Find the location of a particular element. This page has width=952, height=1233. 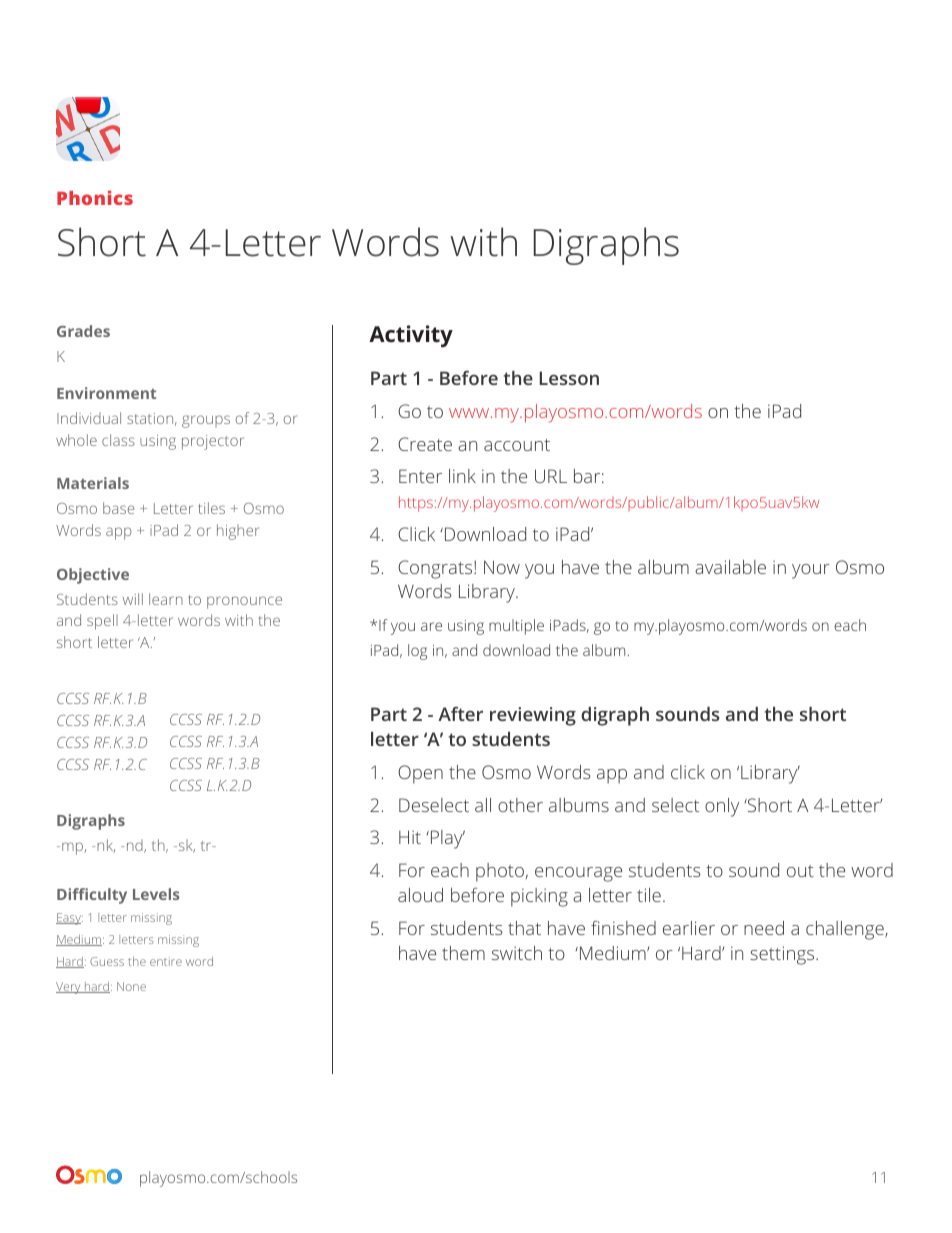

learn is located at coordinates (166, 599).
